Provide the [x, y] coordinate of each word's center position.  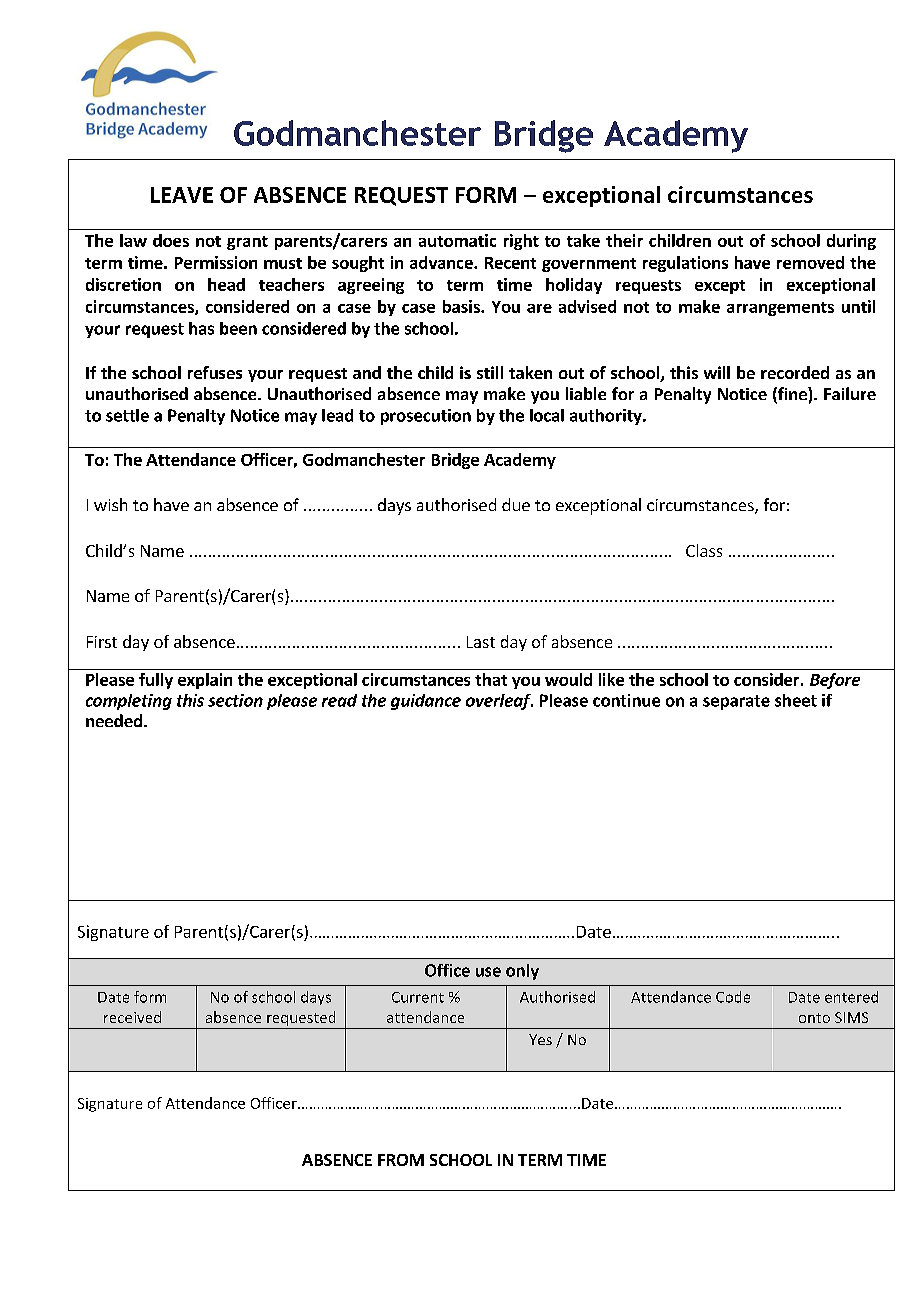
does [171, 240]
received [132, 1017]
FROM [401, 1160]
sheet [796, 700]
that [491, 679]
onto [814, 1018]
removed [810, 262]
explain [205, 681]
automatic [457, 240]
